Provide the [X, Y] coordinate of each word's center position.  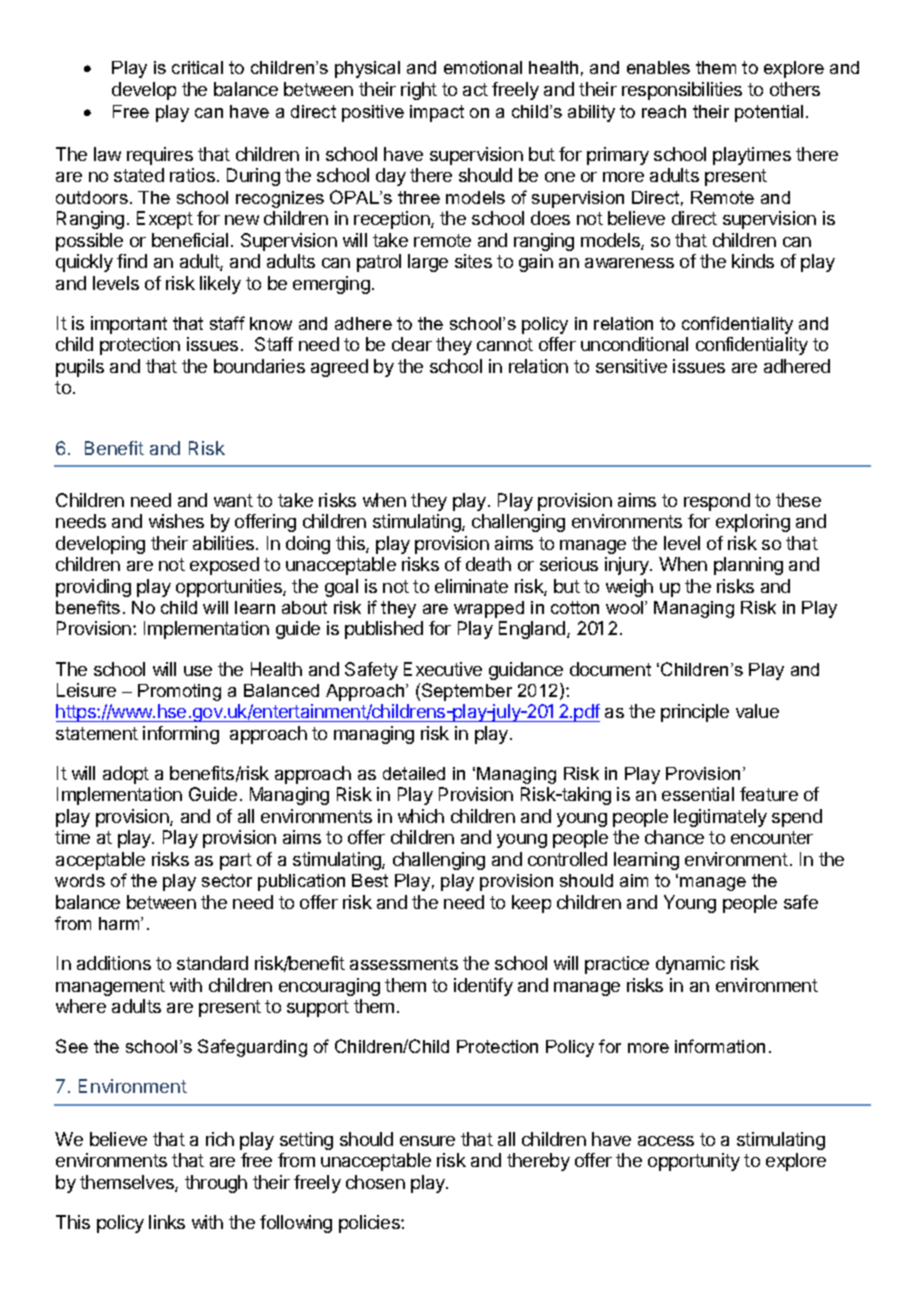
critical [197, 67]
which [421, 816]
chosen [375, 1182]
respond [717, 502]
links [167, 1222]
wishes [176, 521]
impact [437, 113]
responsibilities [682, 91]
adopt [126, 775]
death [488, 564]
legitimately [720, 818]
